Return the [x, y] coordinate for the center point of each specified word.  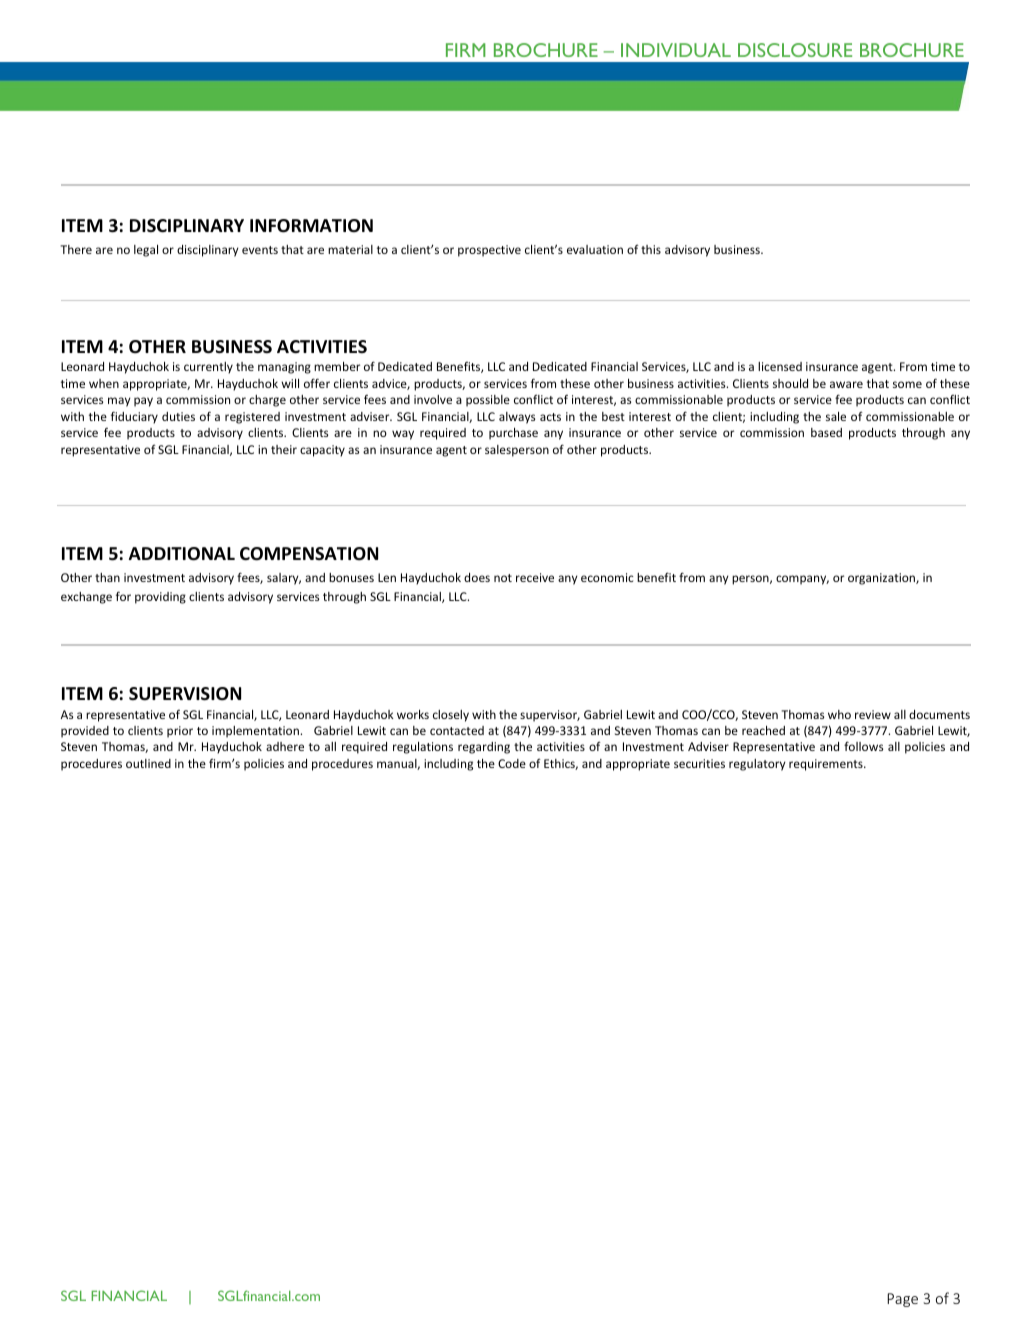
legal [146, 251]
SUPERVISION [185, 694]
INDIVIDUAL [676, 50]
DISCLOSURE [795, 50]
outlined [148, 763]
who [839, 714]
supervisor [550, 716]
